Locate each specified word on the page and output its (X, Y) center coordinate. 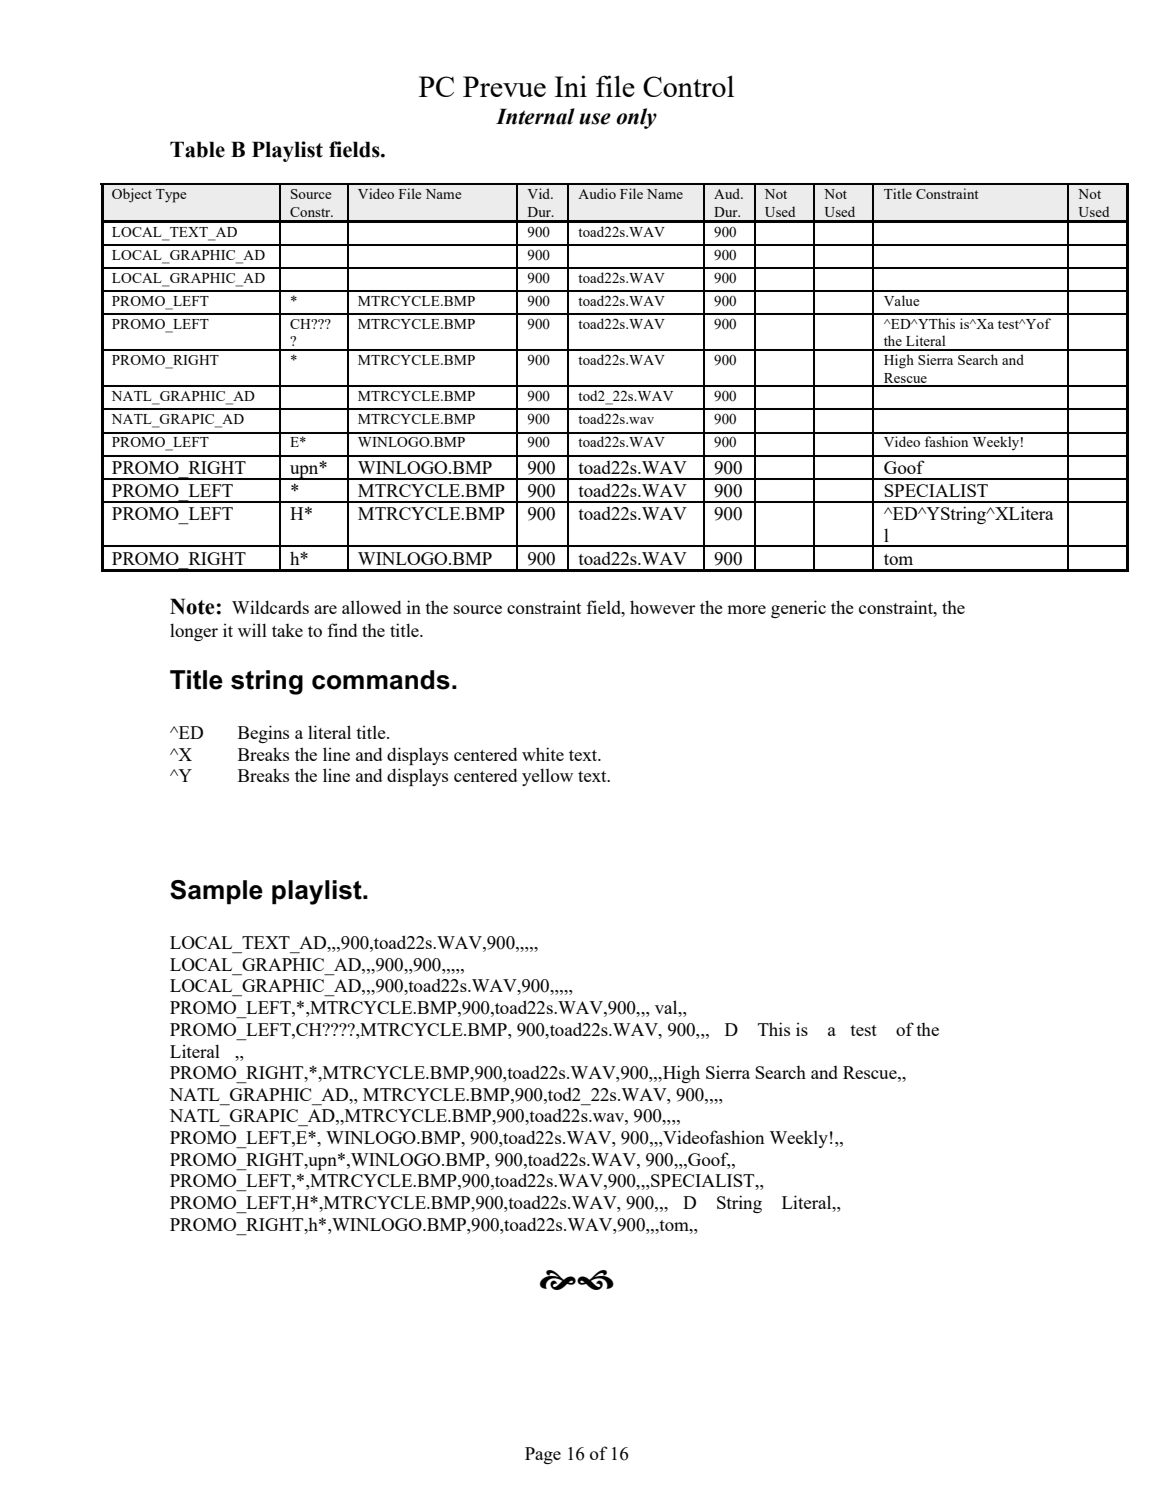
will (252, 630)
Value (902, 300)
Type (171, 196)
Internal (535, 116)
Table (197, 149)
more (746, 609)
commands (381, 680)
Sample (216, 892)
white (543, 754)
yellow (547, 777)
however (662, 607)
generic (798, 609)
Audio (597, 193)
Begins (263, 734)
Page (543, 1455)
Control (688, 86)
